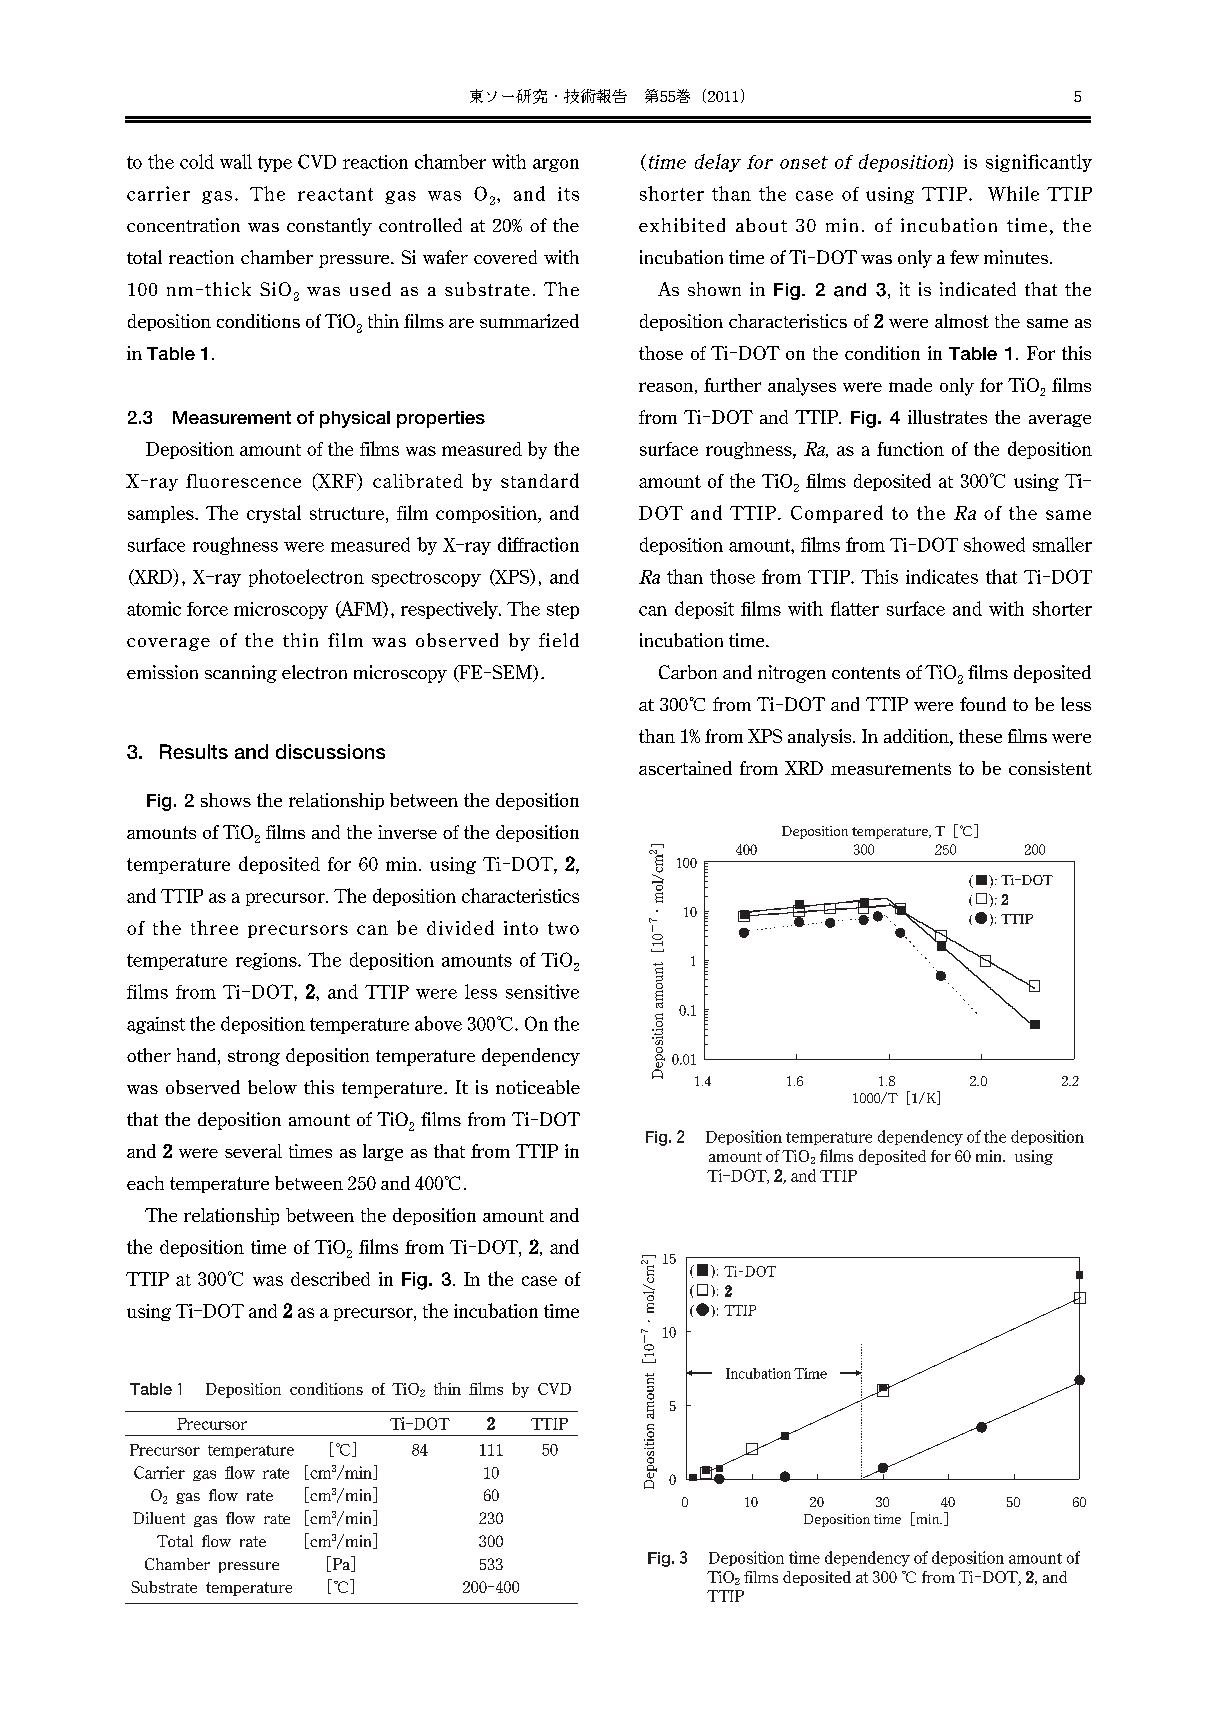  I want to click on shows, so click(226, 800).
